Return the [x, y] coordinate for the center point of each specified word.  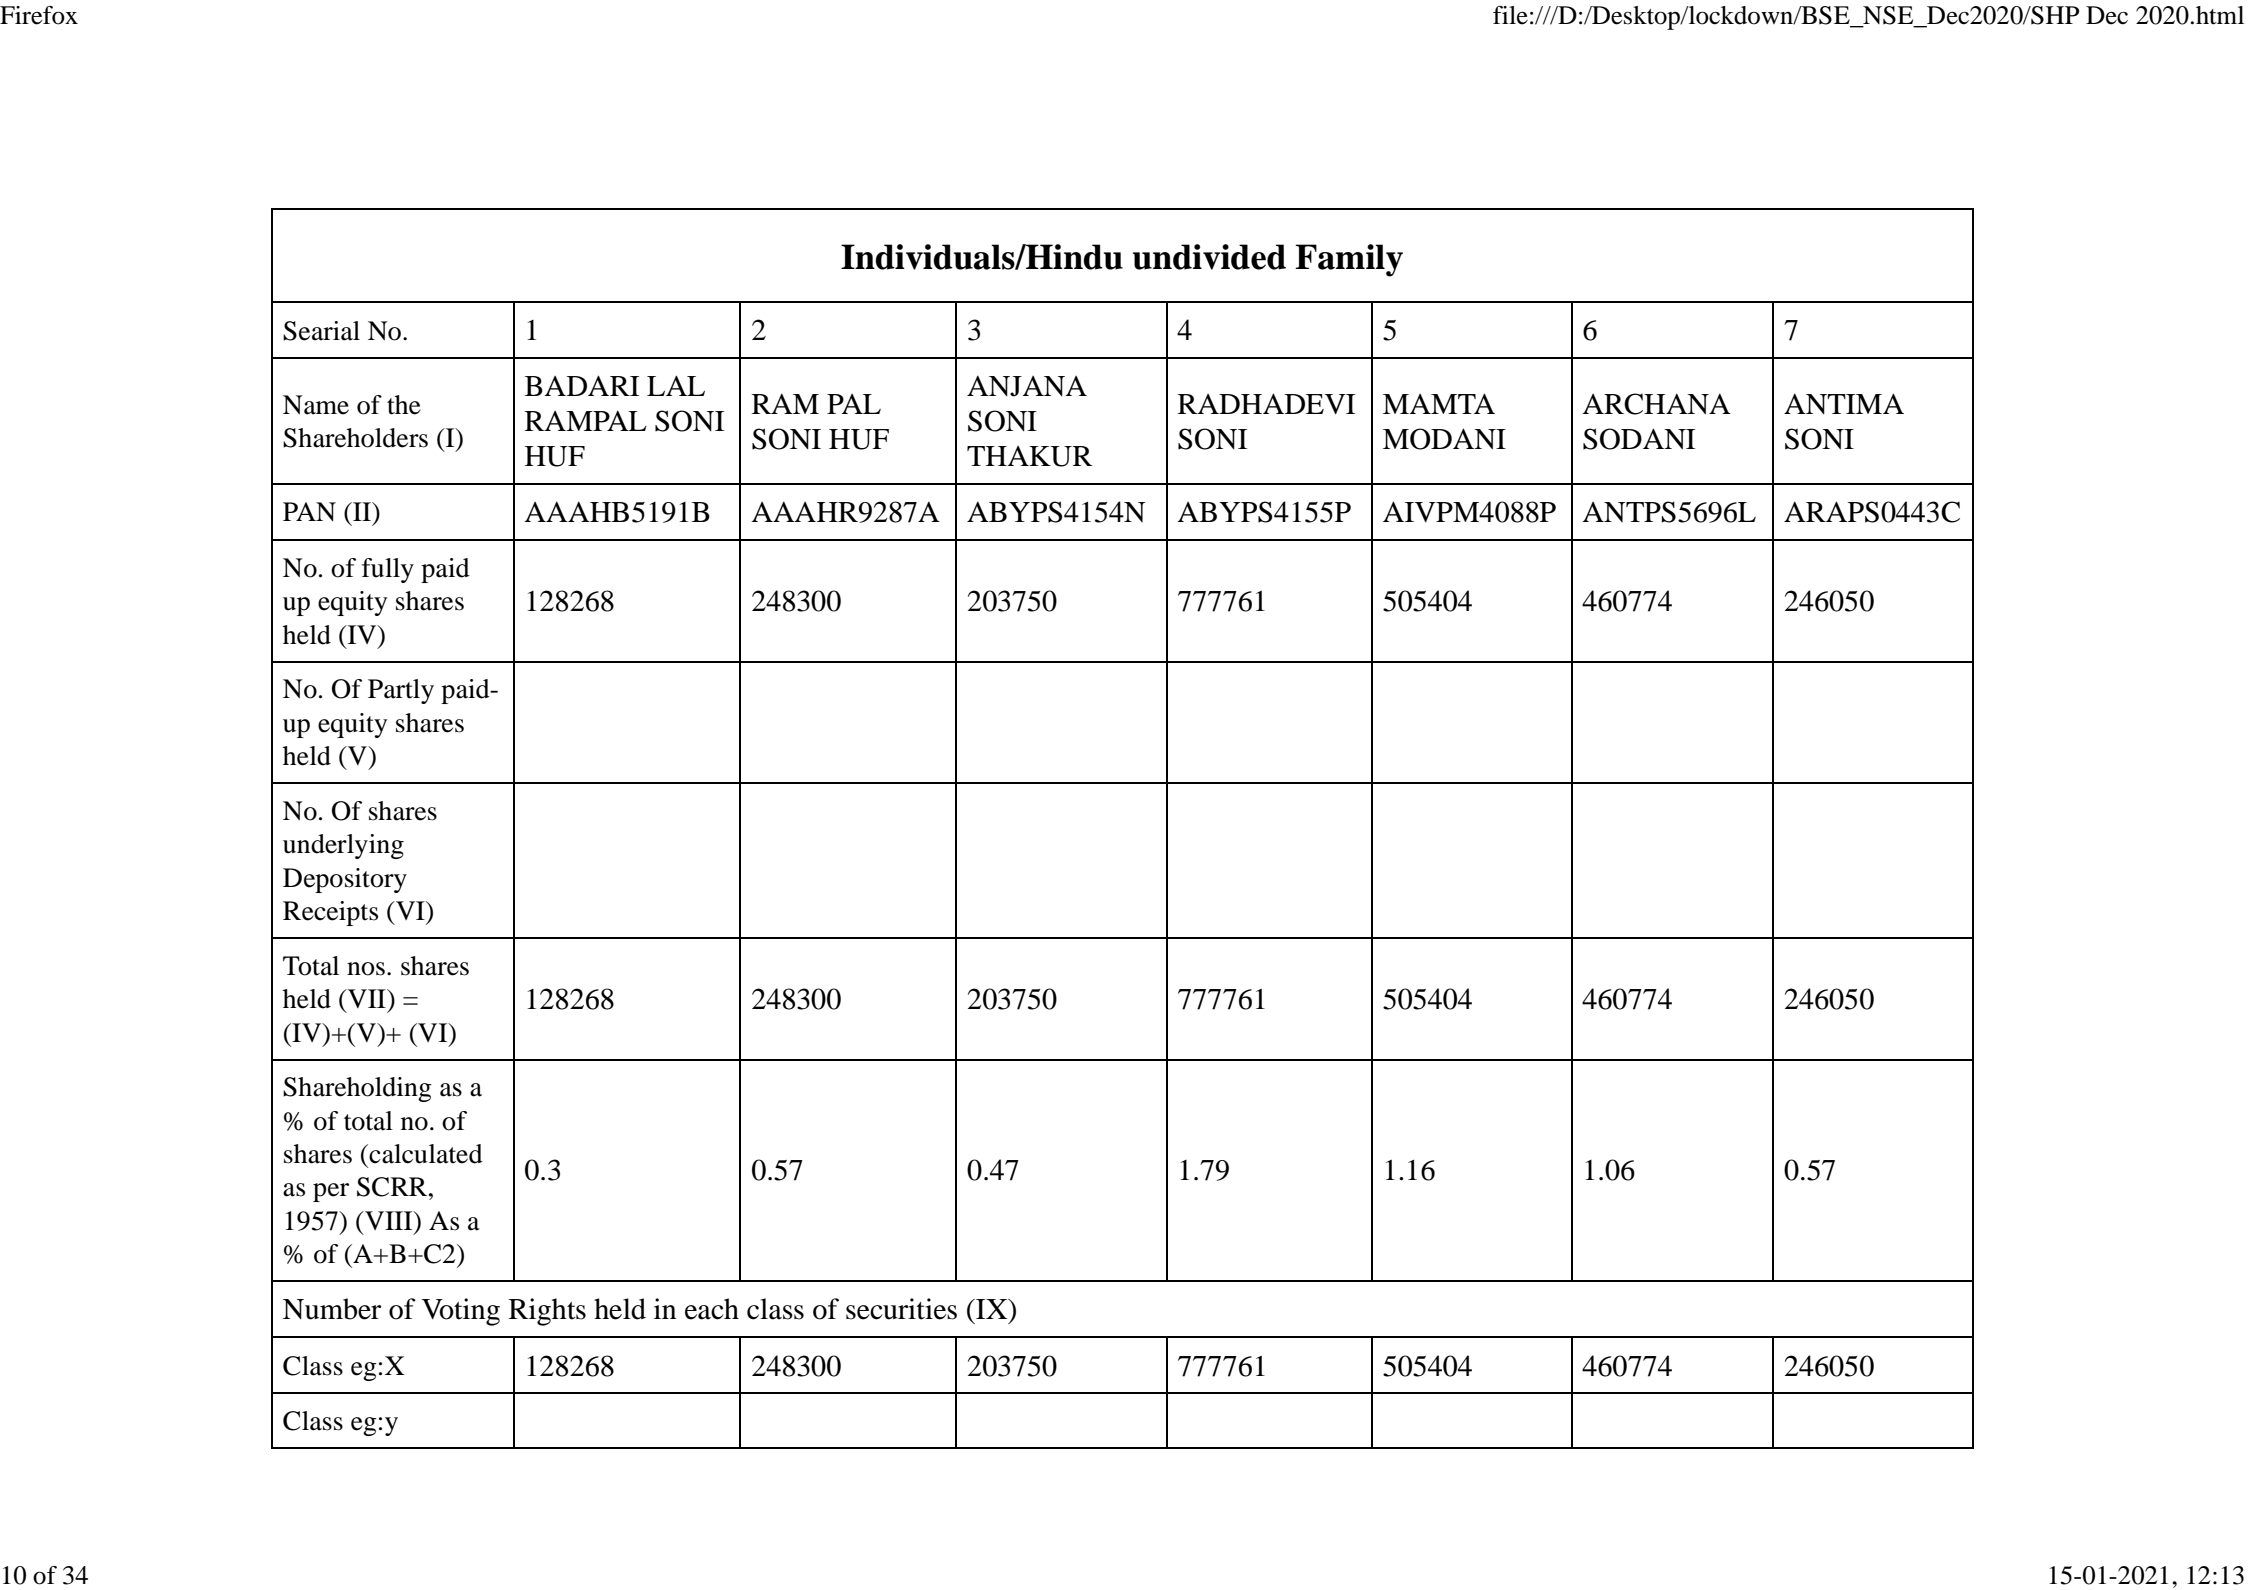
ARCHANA [1656, 404]
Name [316, 405]
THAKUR [1029, 456]
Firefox [39, 15]
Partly [401, 691]
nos [366, 969]
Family [1349, 260]
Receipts [330, 913]
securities [901, 1309]
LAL [676, 385]
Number [332, 1309]
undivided [1209, 257]
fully [388, 570]
